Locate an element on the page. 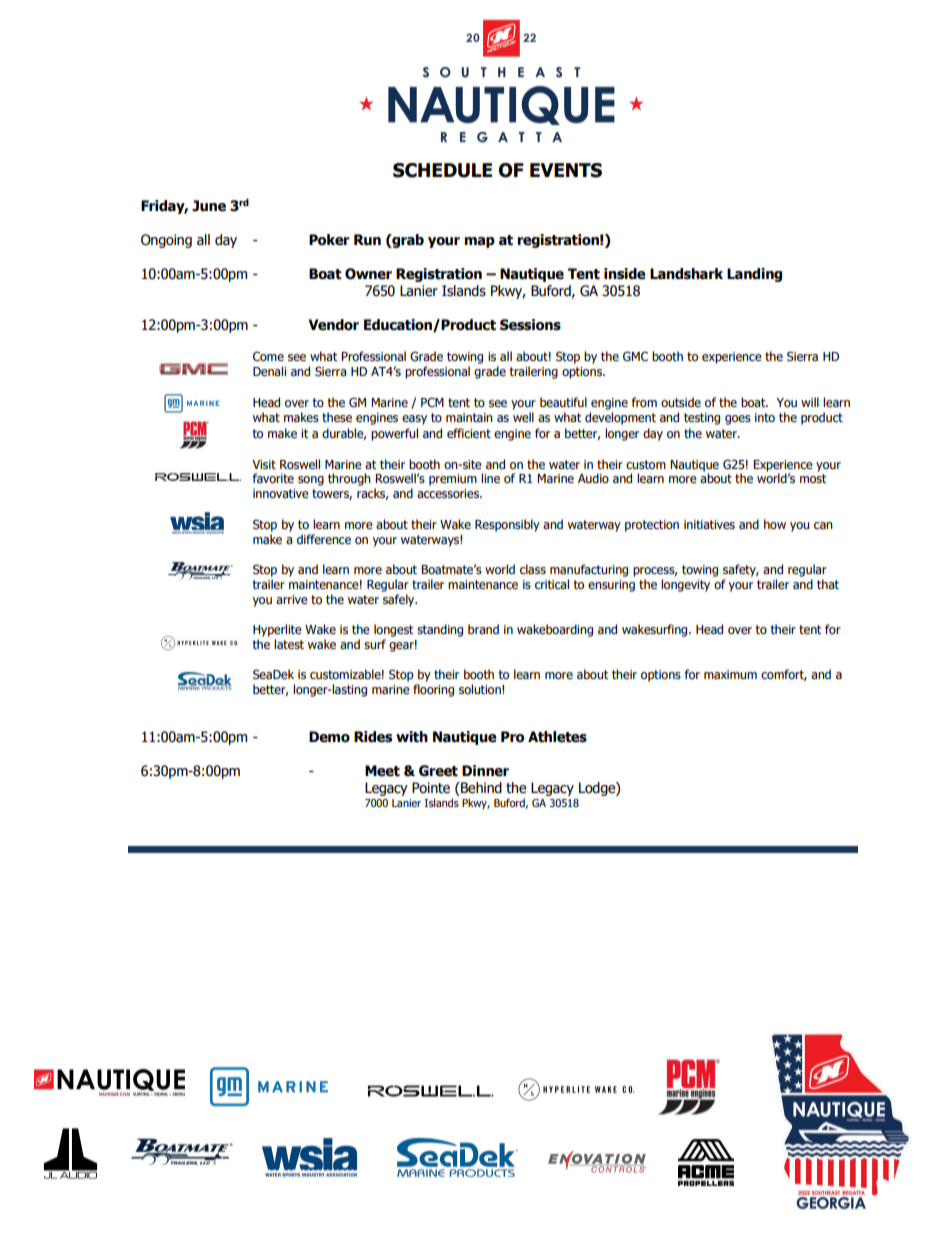 The width and height of the page is (952, 1233). Landing is located at coordinates (754, 275).
